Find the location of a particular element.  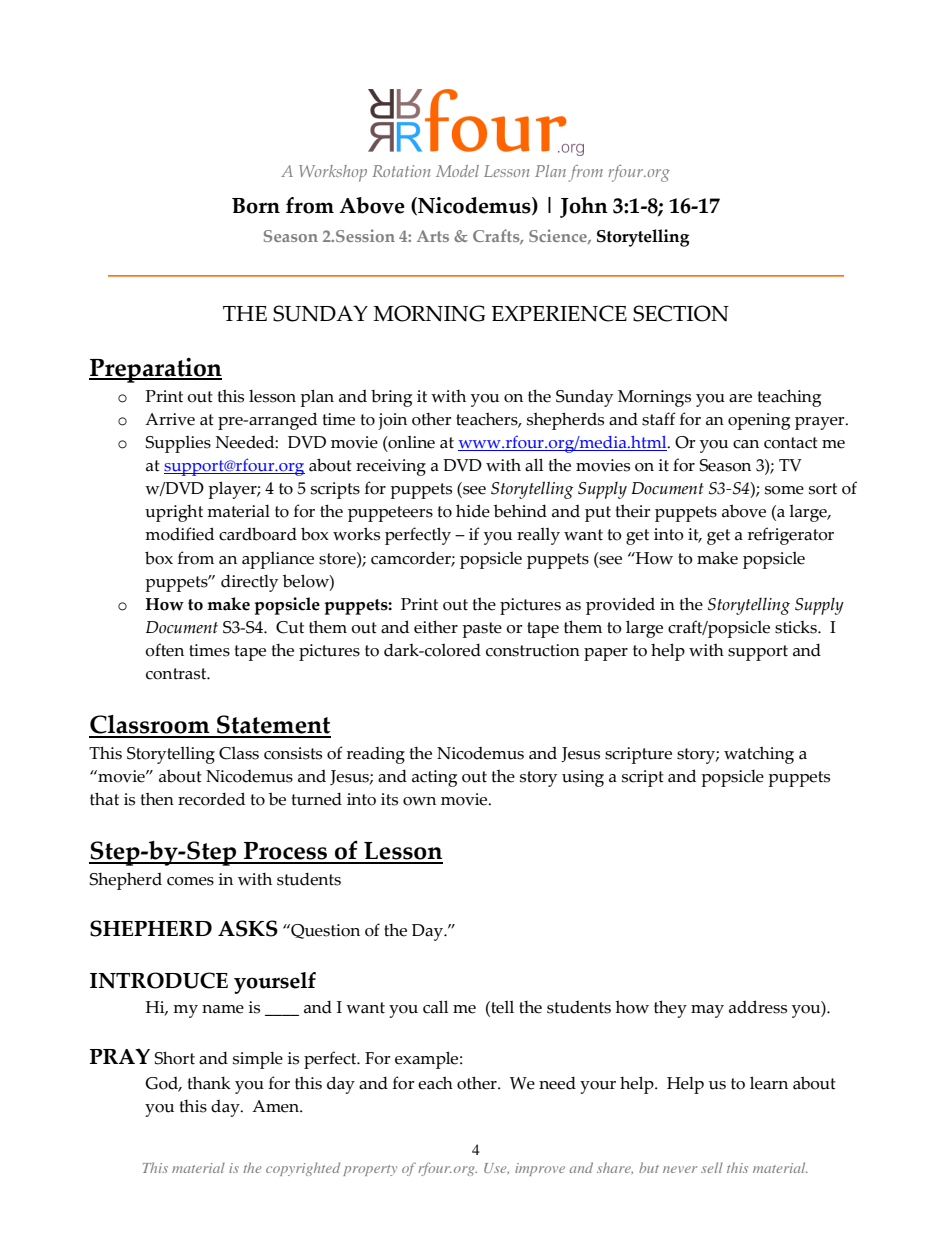

sticks is located at coordinates (797, 627).
